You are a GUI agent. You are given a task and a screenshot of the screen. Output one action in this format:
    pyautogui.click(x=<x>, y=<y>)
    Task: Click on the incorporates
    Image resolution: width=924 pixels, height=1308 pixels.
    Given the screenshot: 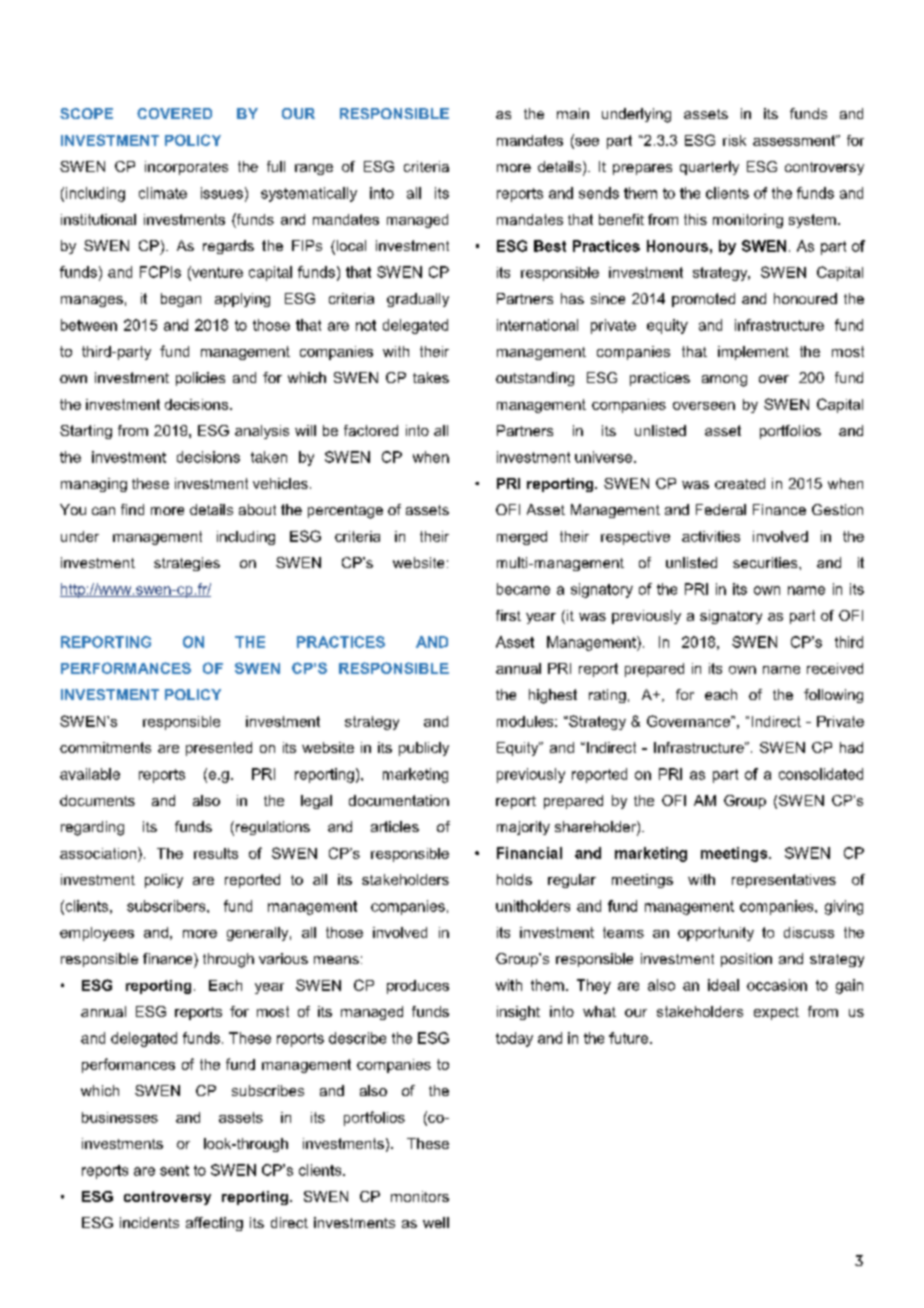 What is the action you would take?
    pyautogui.click(x=186, y=168)
